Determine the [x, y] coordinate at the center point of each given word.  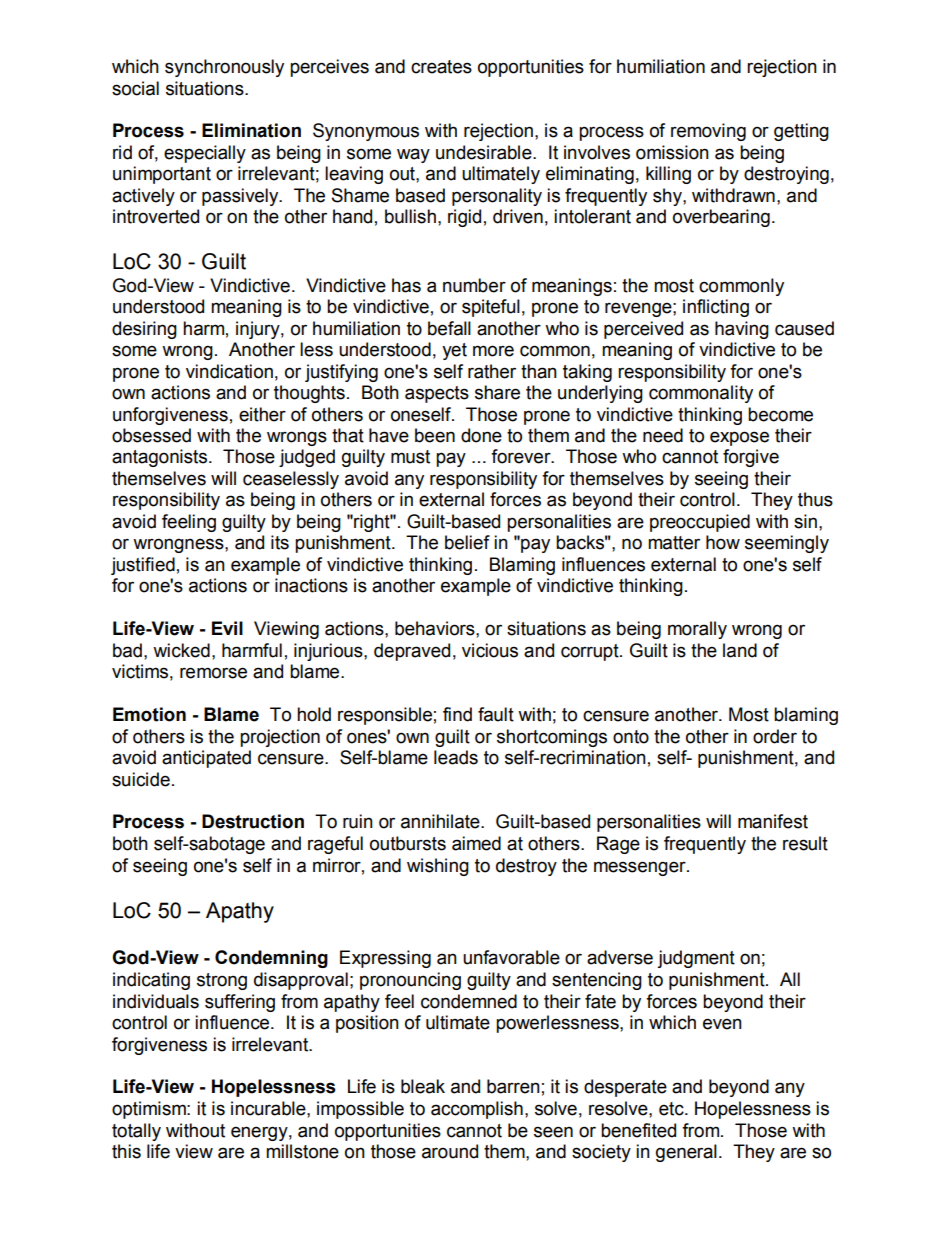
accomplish [477, 1110]
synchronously [224, 68]
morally [697, 630]
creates [441, 67]
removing [708, 132]
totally [136, 1132]
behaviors [436, 628]
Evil [227, 628]
